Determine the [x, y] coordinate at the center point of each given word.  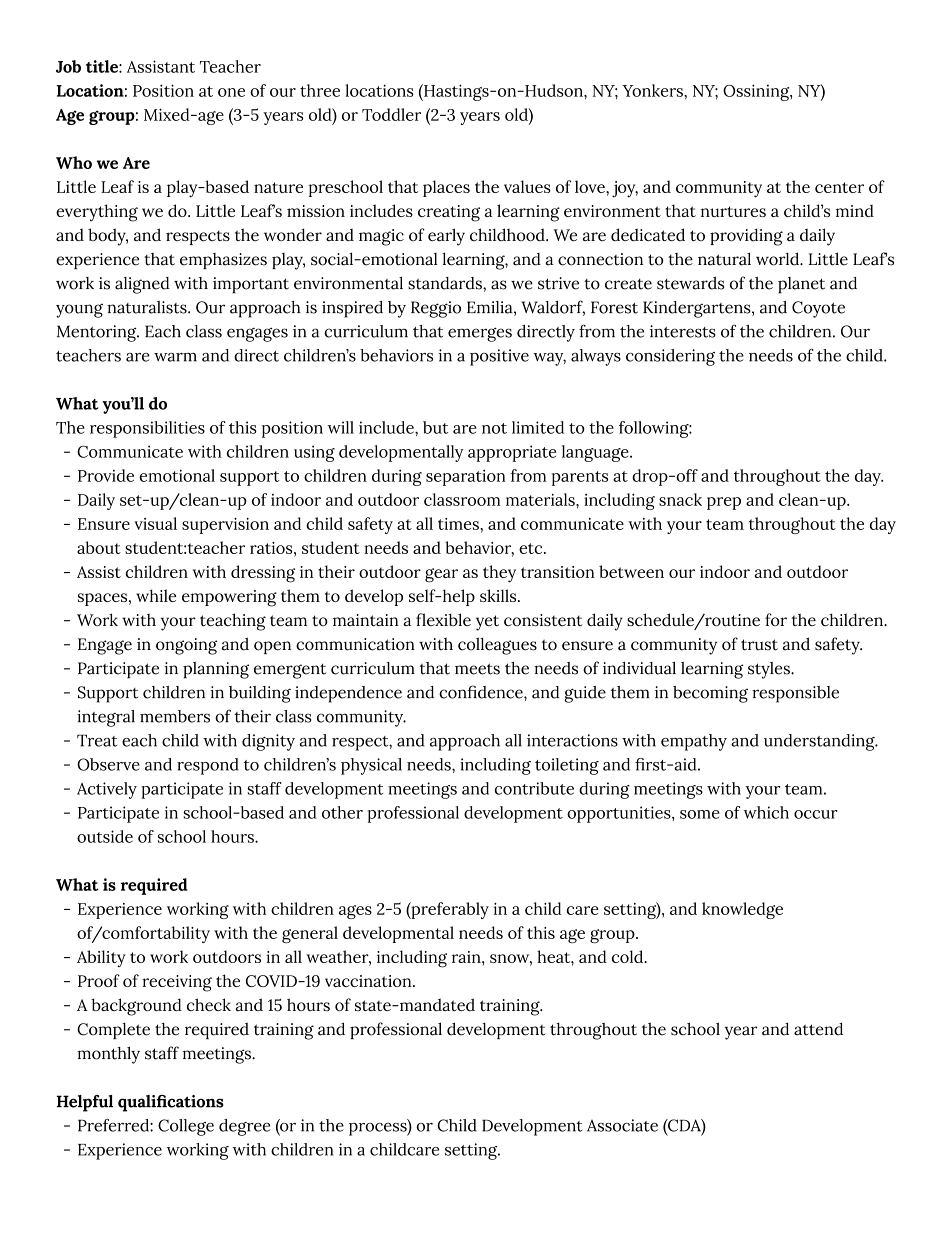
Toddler [391, 114]
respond [208, 766]
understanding [820, 742]
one [231, 92]
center [839, 187]
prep [724, 503]
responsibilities [147, 429]
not [494, 428]
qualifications [171, 1103]
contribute [534, 788]
